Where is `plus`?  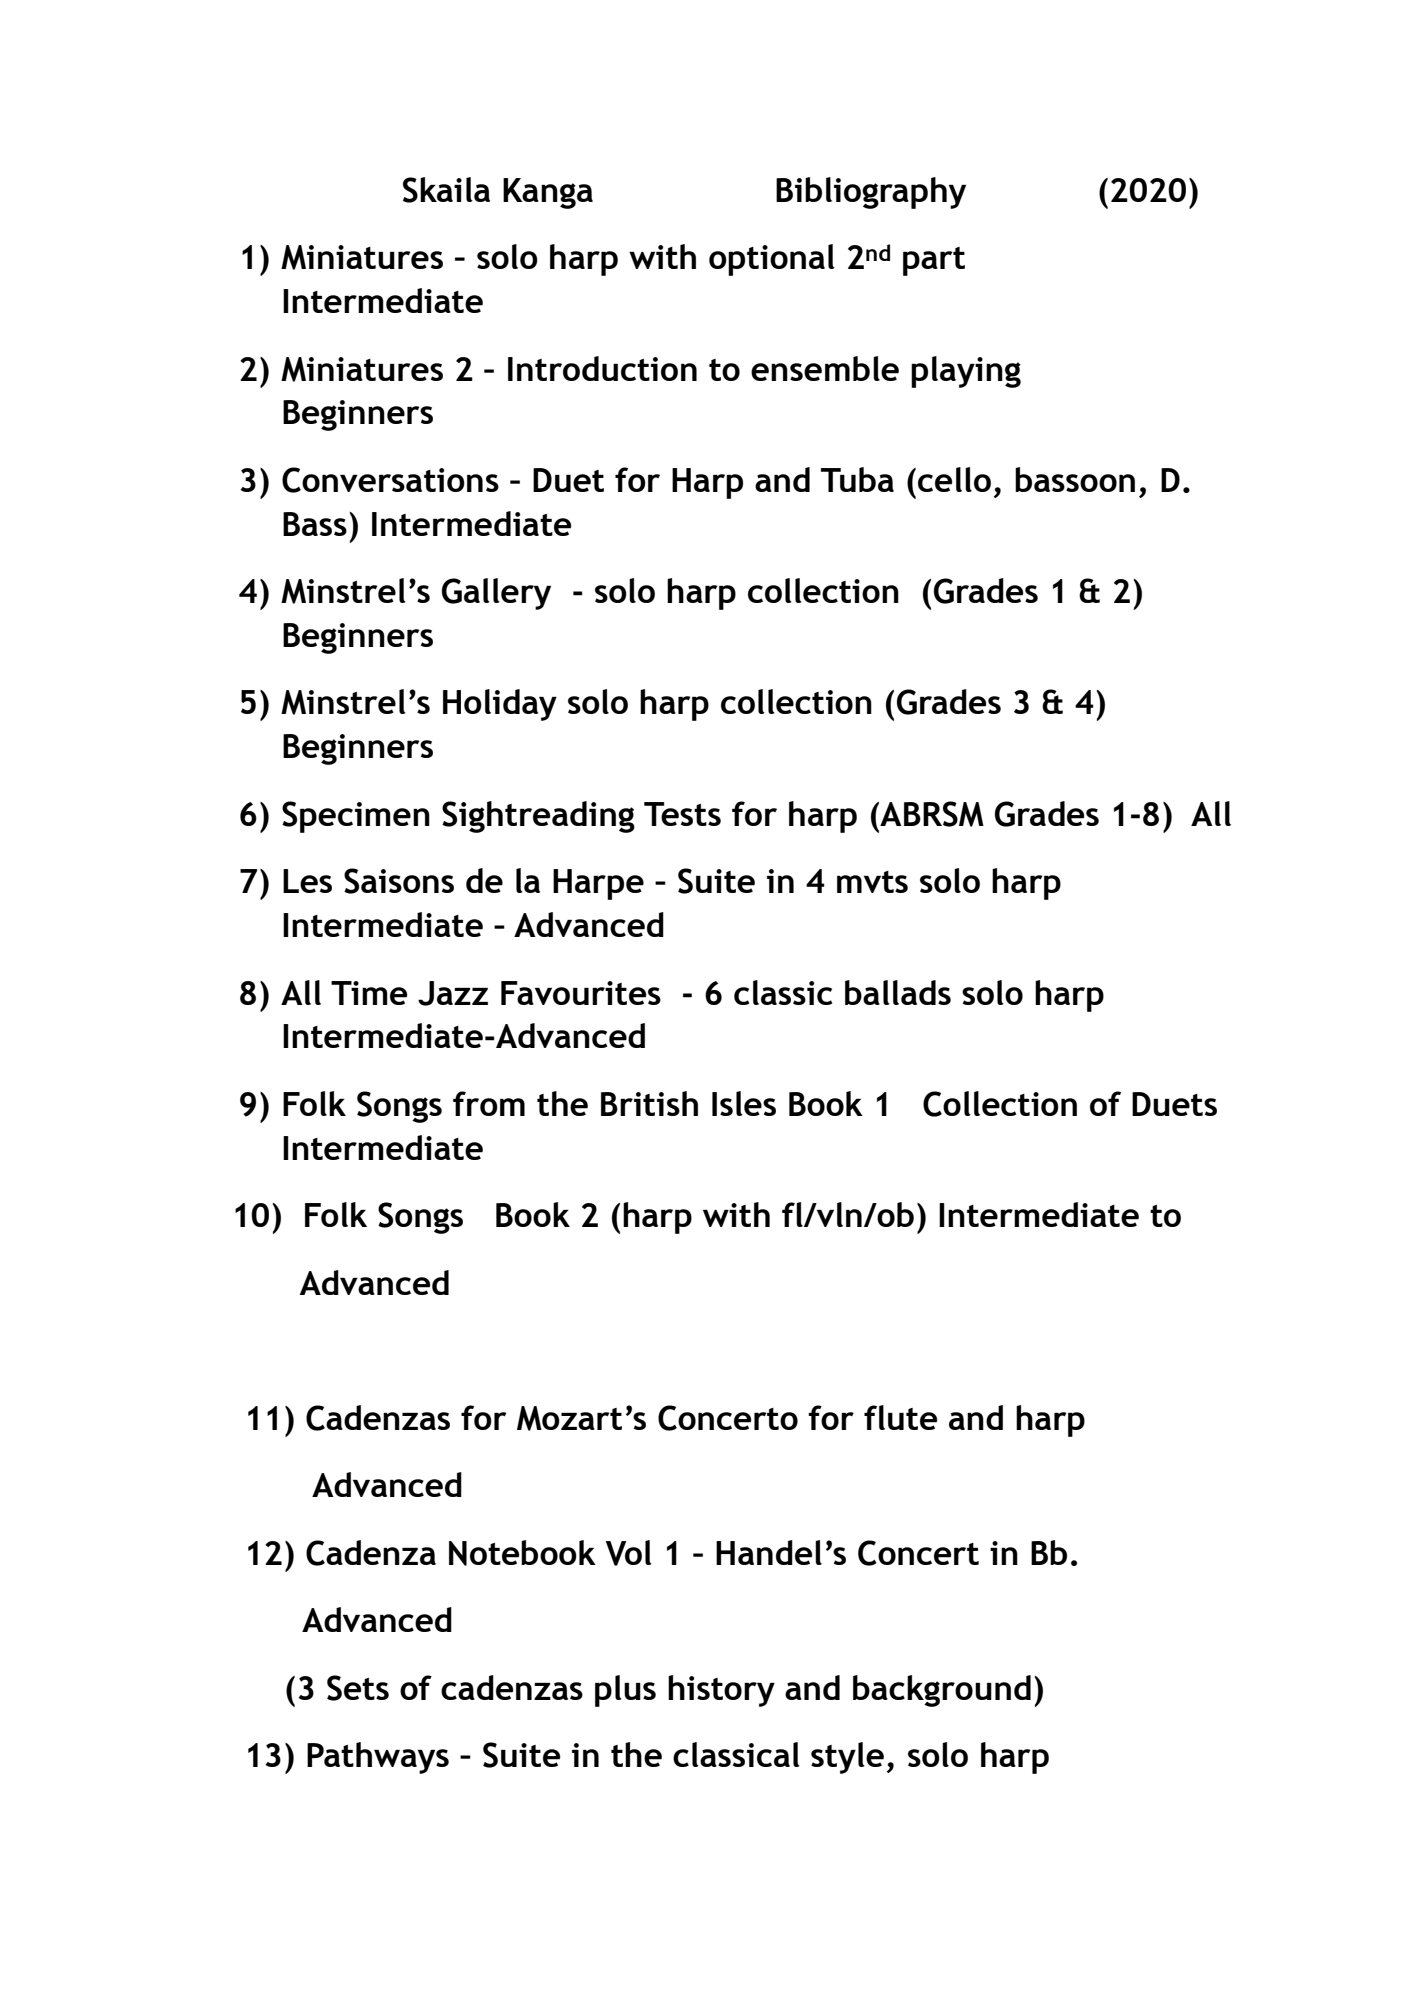
plus is located at coordinates (625, 1691).
